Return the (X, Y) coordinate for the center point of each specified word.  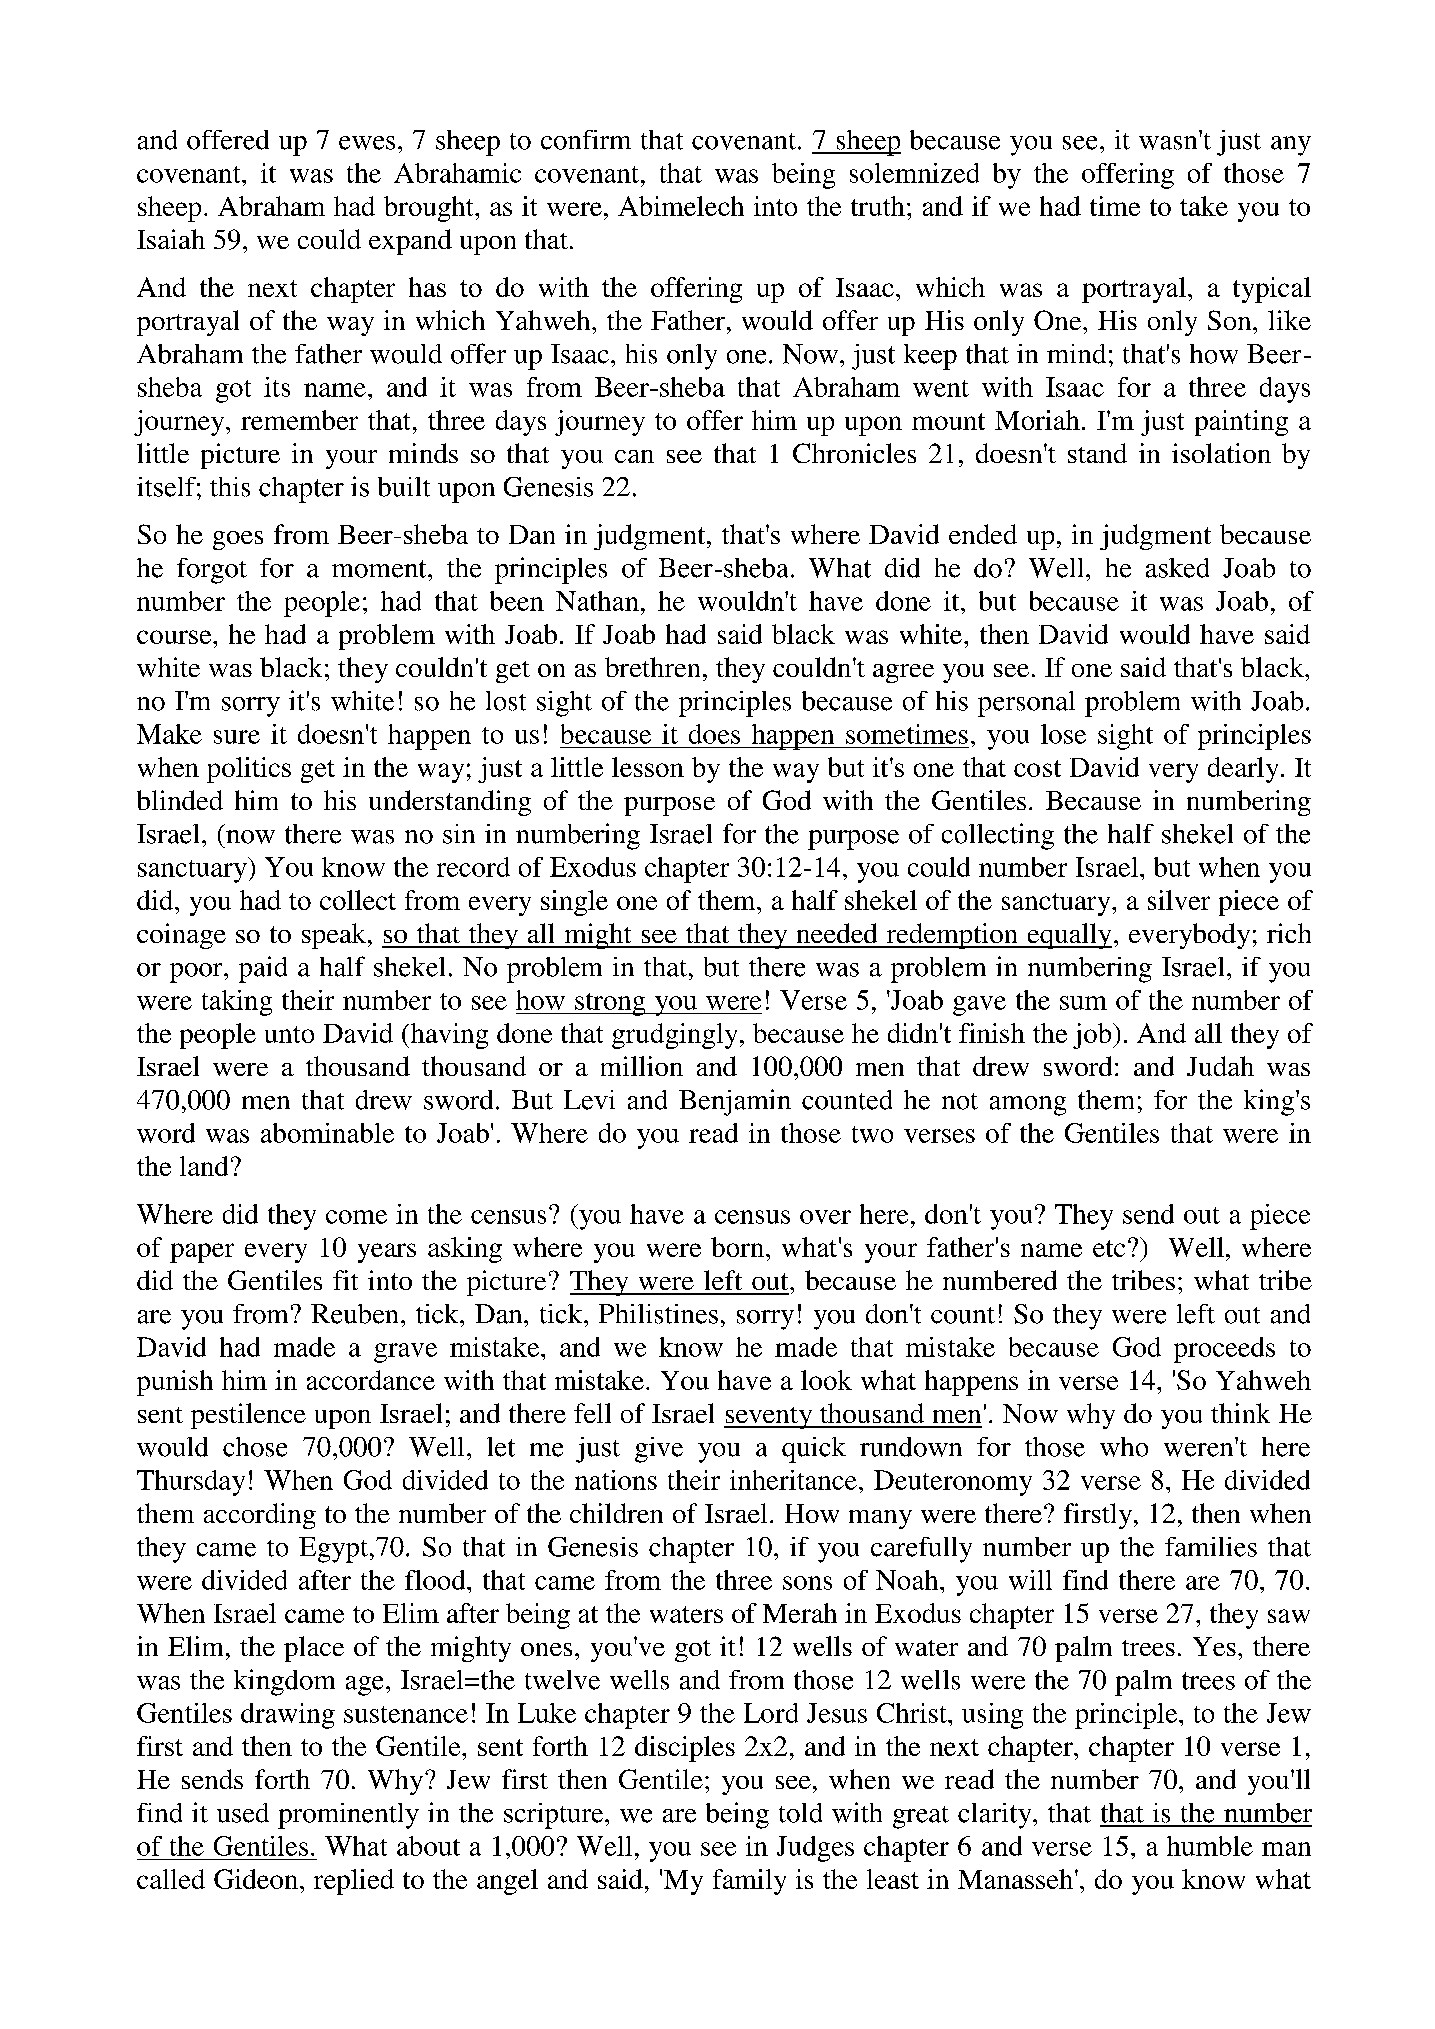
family (749, 1882)
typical (1272, 290)
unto (289, 1034)
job (1093, 1036)
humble (1210, 1846)
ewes (367, 143)
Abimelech (681, 206)
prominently (348, 1816)
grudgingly (676, 1036)
